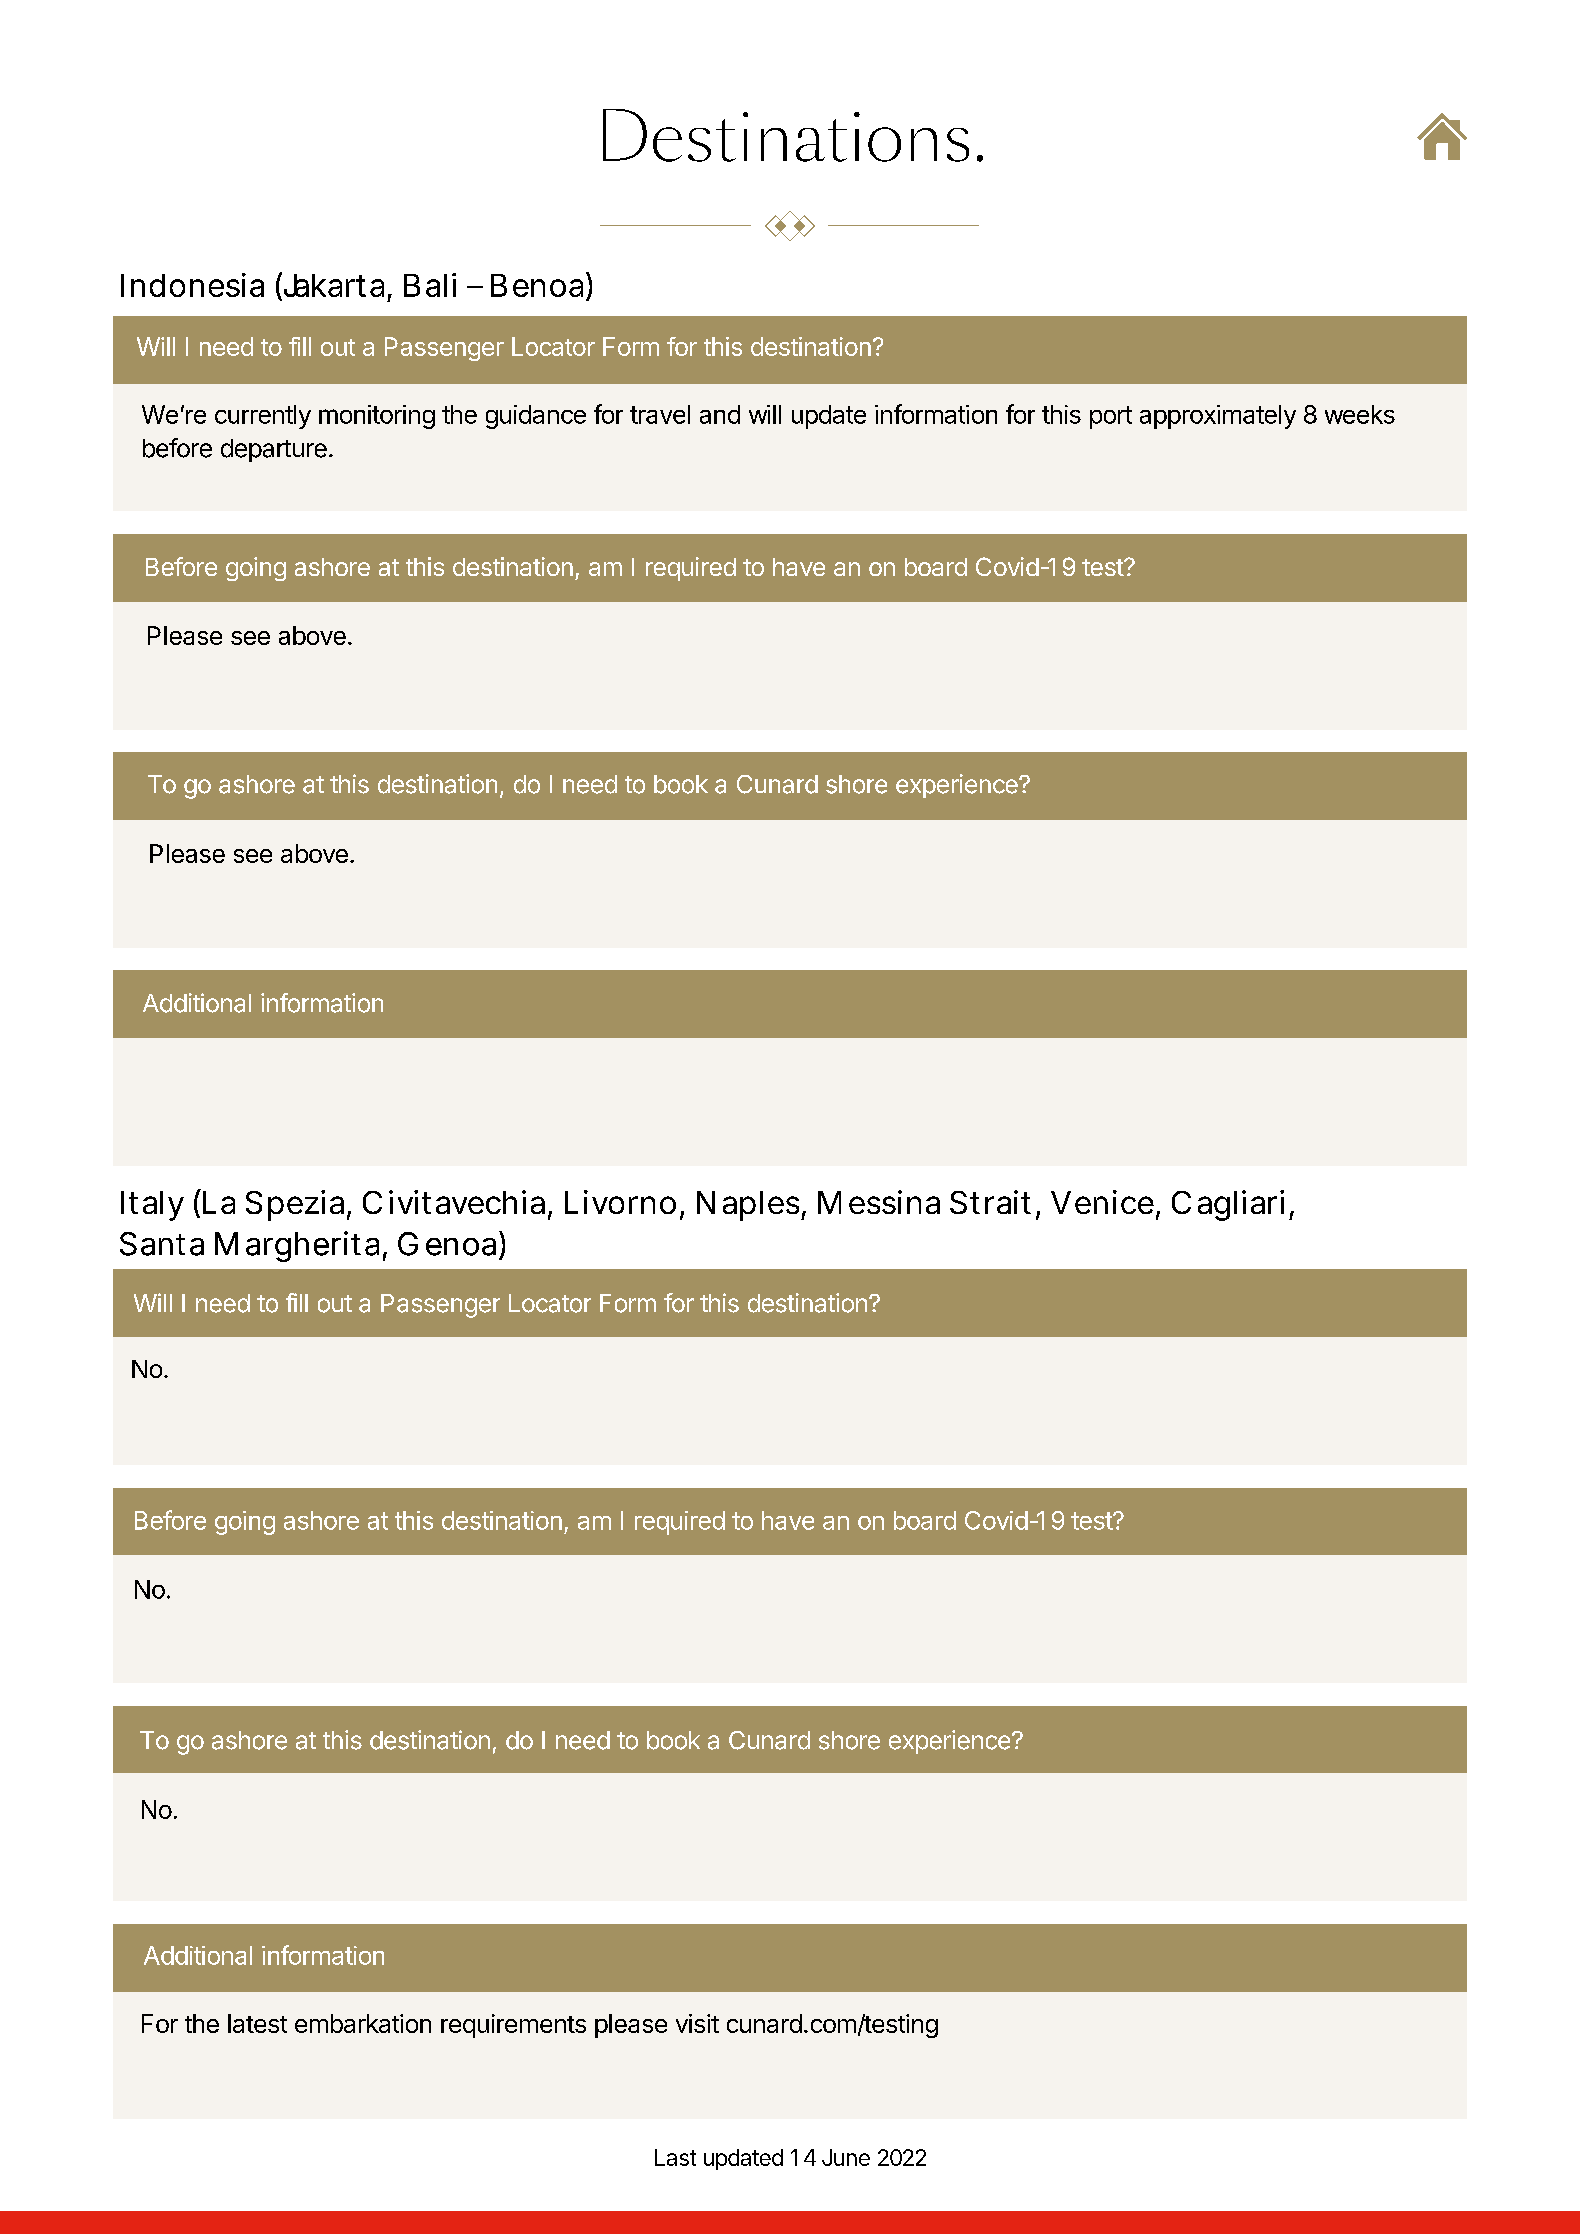 The image size is (1580, 2234). I want to click on Last, so click(675, 2157).
